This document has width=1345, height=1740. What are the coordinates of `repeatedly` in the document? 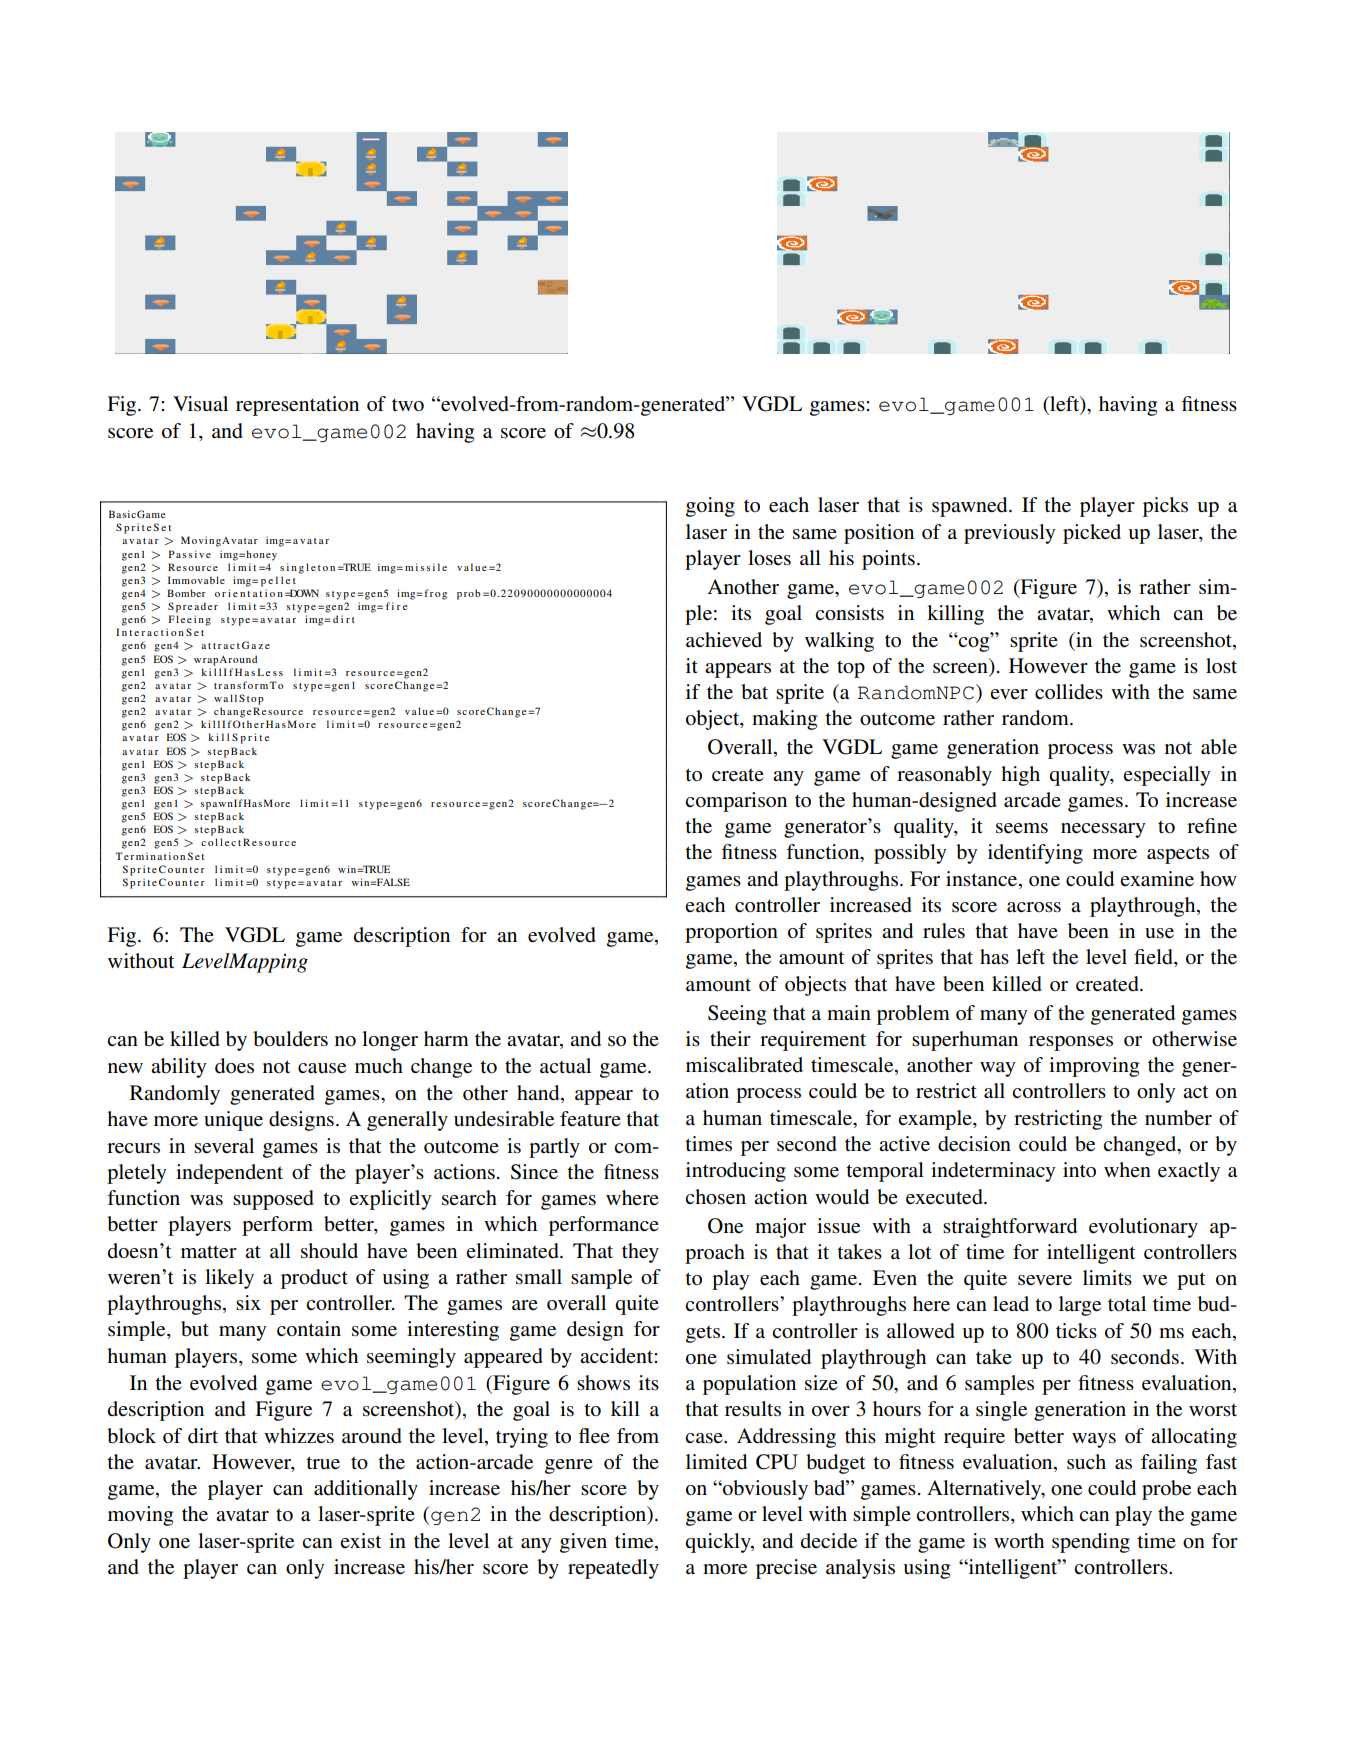 It's located at (613, 1569).
